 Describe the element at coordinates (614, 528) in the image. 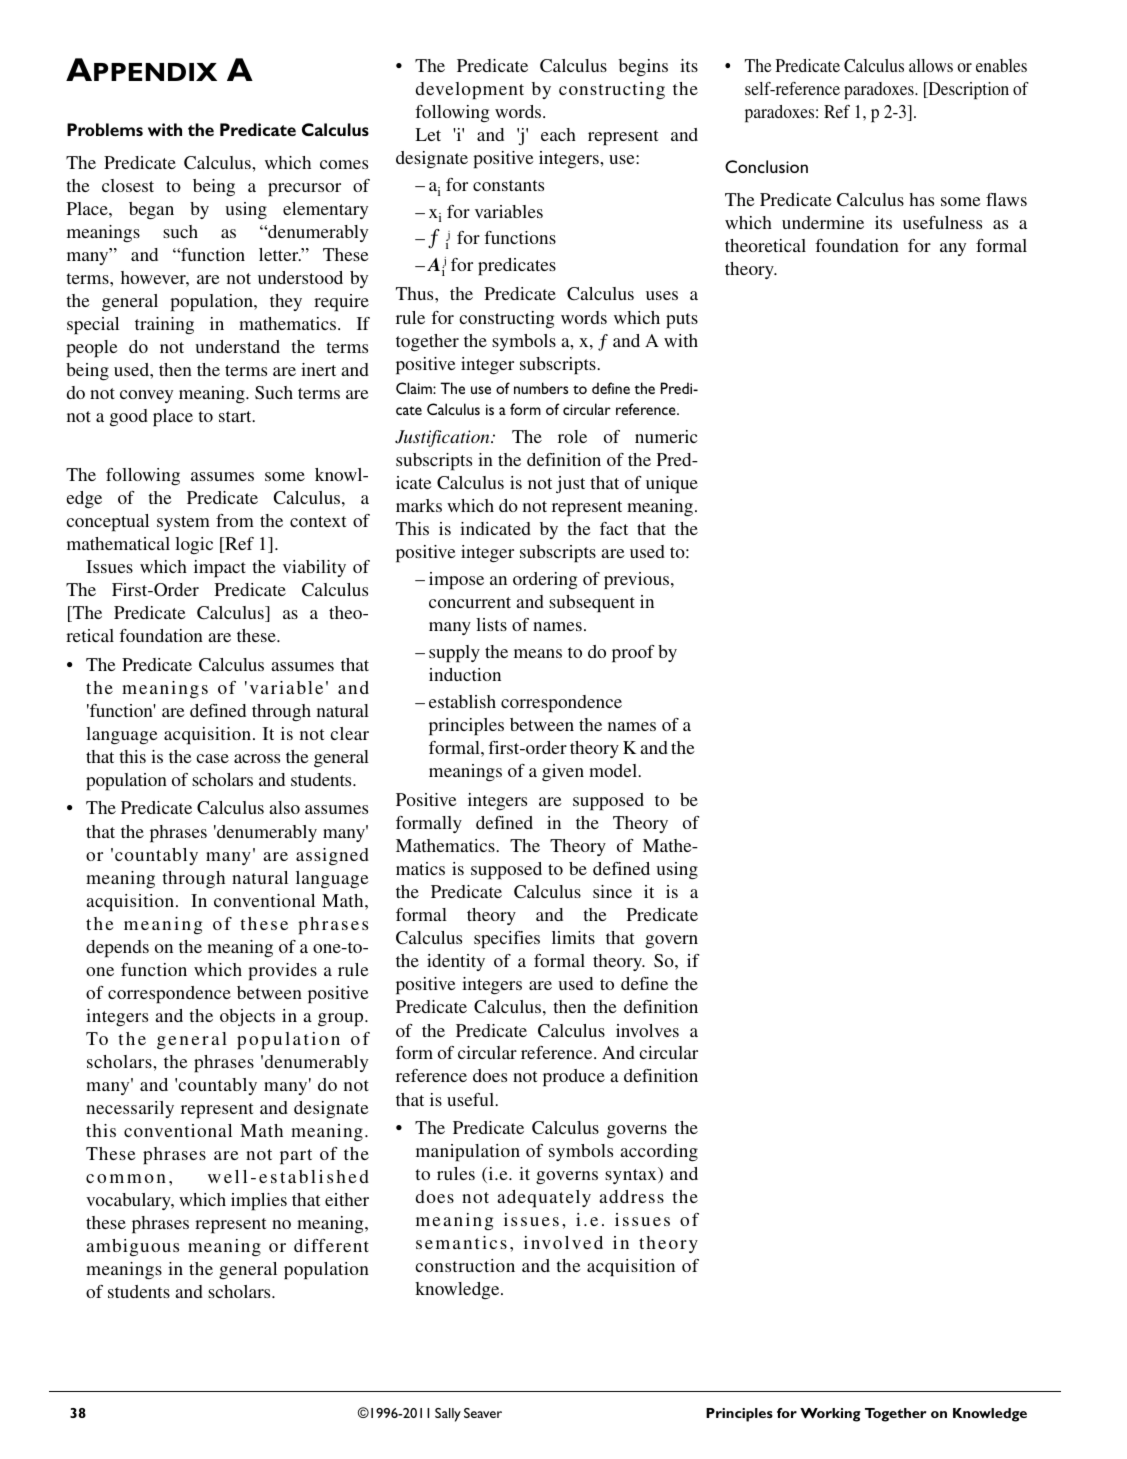

I see `fact` at that location.
